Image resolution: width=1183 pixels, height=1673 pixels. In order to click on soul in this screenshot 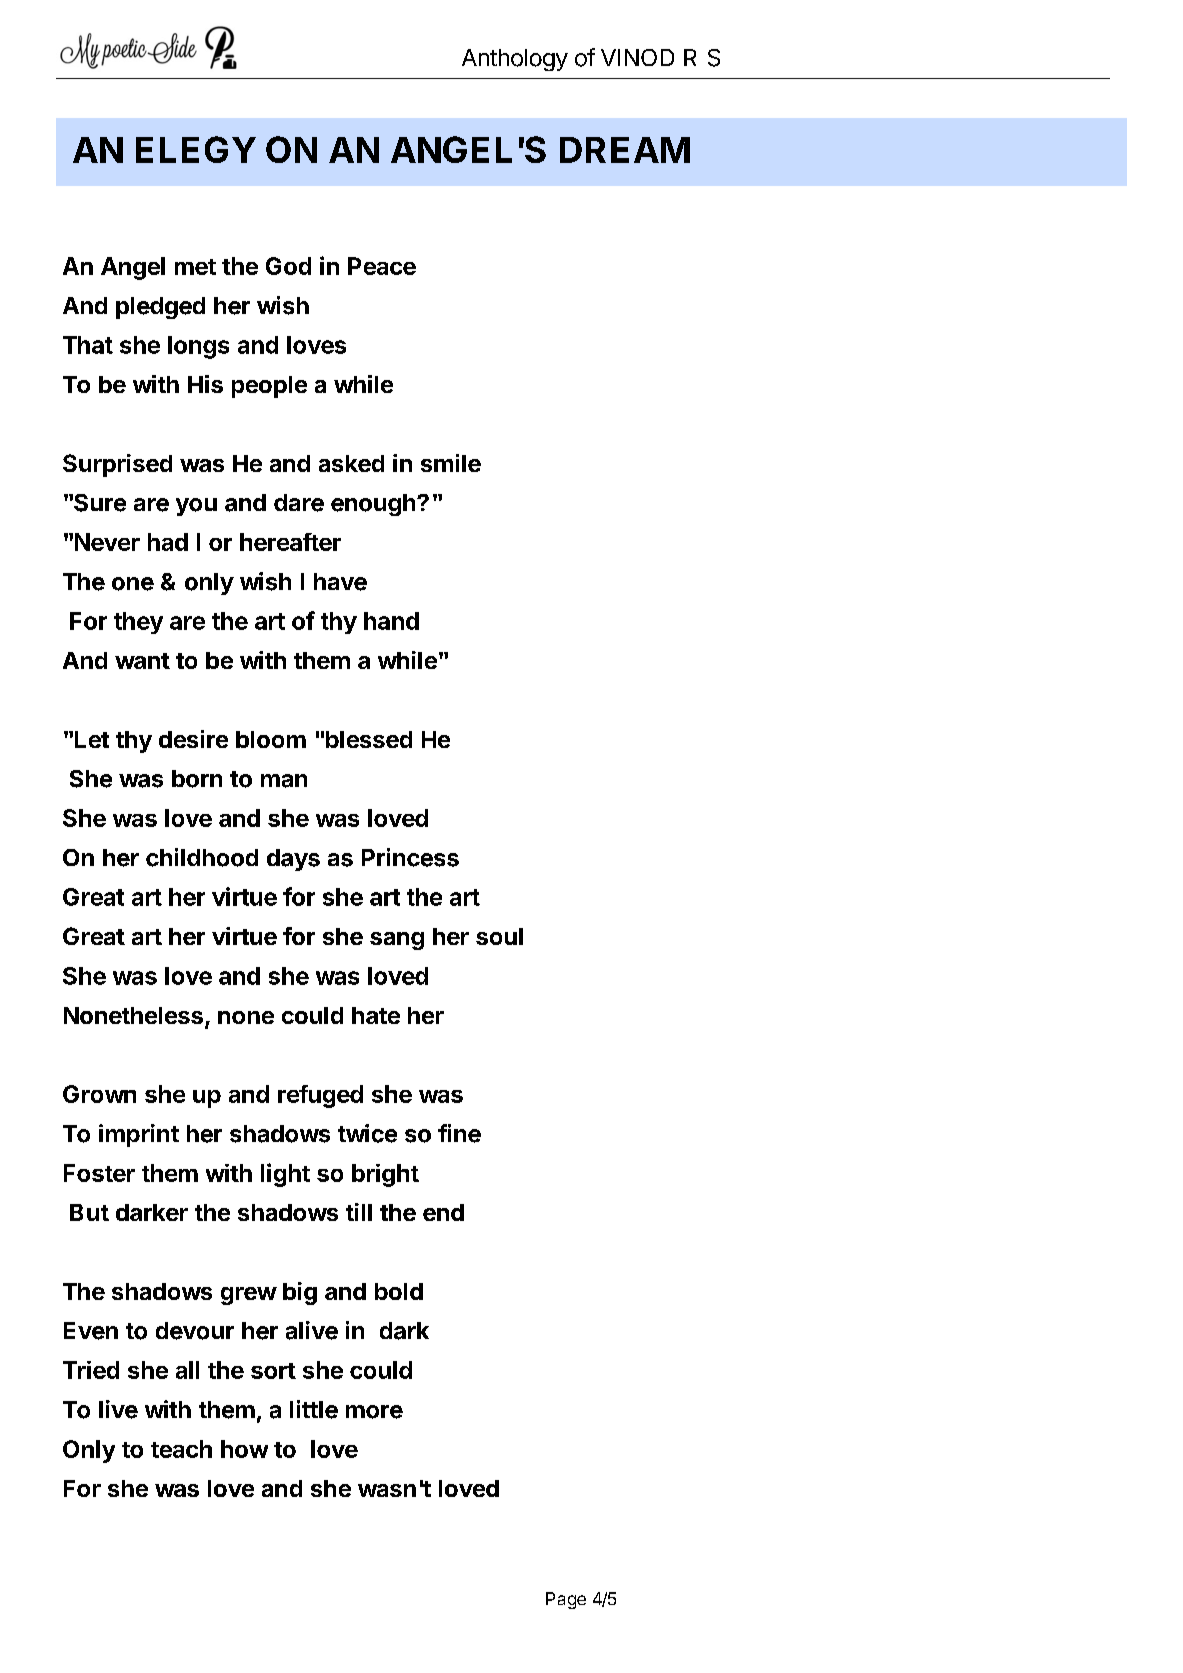, I will do `click(499, 936)`.
